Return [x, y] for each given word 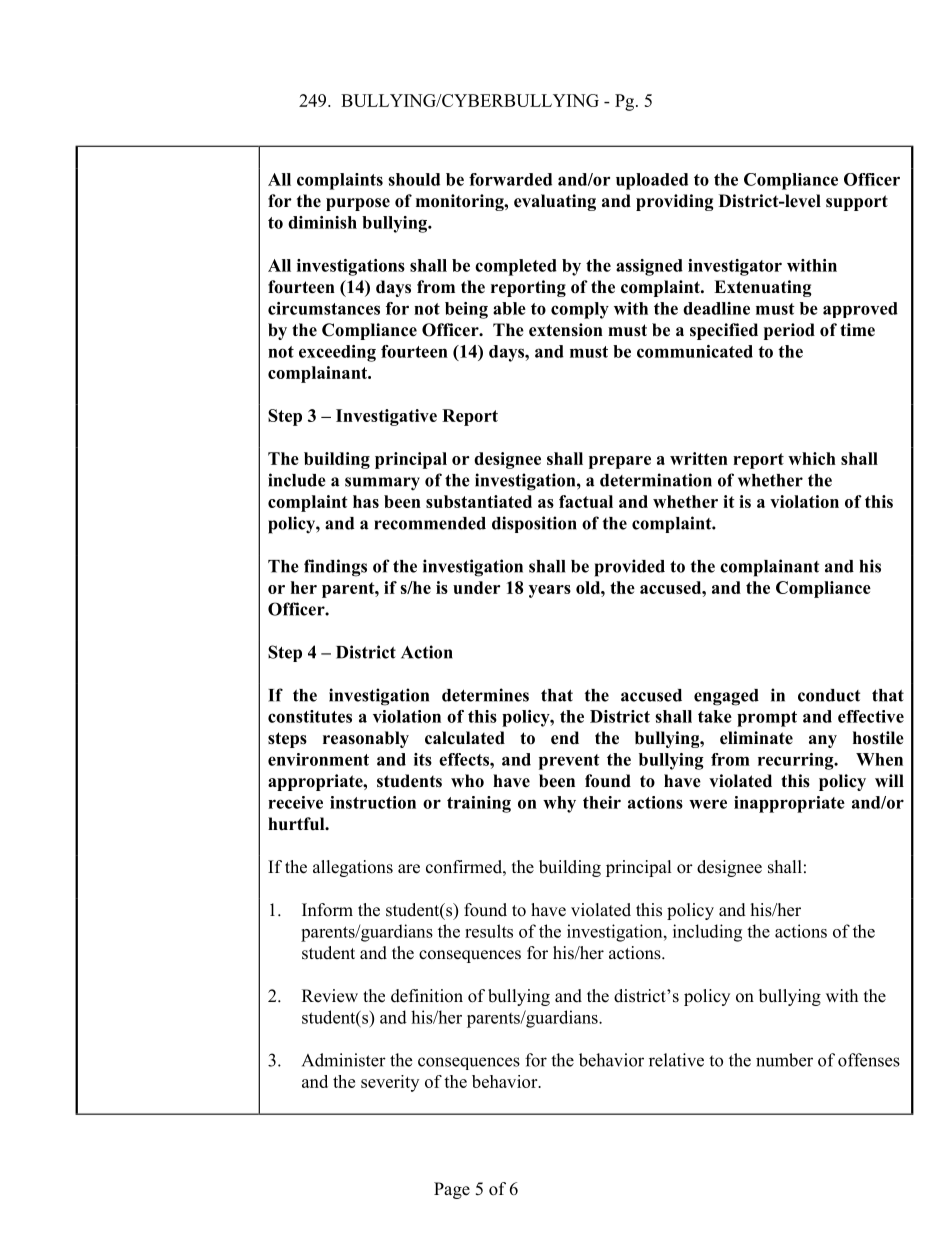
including [707, 933]
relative [676, 1060]
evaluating [555, 202]
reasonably [366, 739]
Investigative [386, 417]
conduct [829, 695]
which [812, 458]
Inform [327, 910]
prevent [569, 762]
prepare [620, 462]
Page [452, 1190]
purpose [358, 204]
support [857, 203]
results [489, 931]
